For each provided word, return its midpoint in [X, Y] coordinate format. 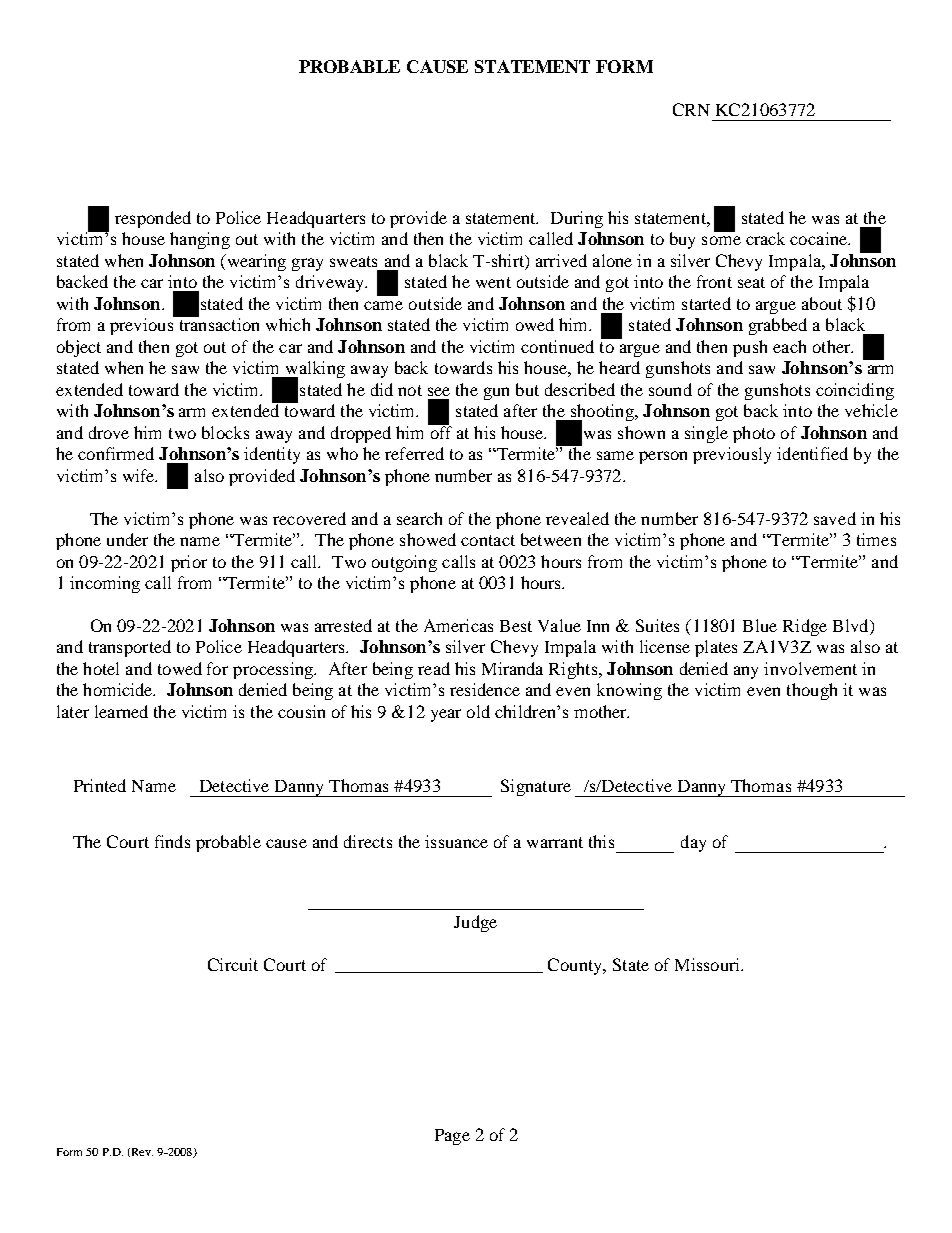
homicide [119, 689]
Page [452, 1137]
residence [485, 689]
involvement [810, 668]
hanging [200, 240]
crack [765, 238]
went [493, 282]
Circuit [233, 964]
